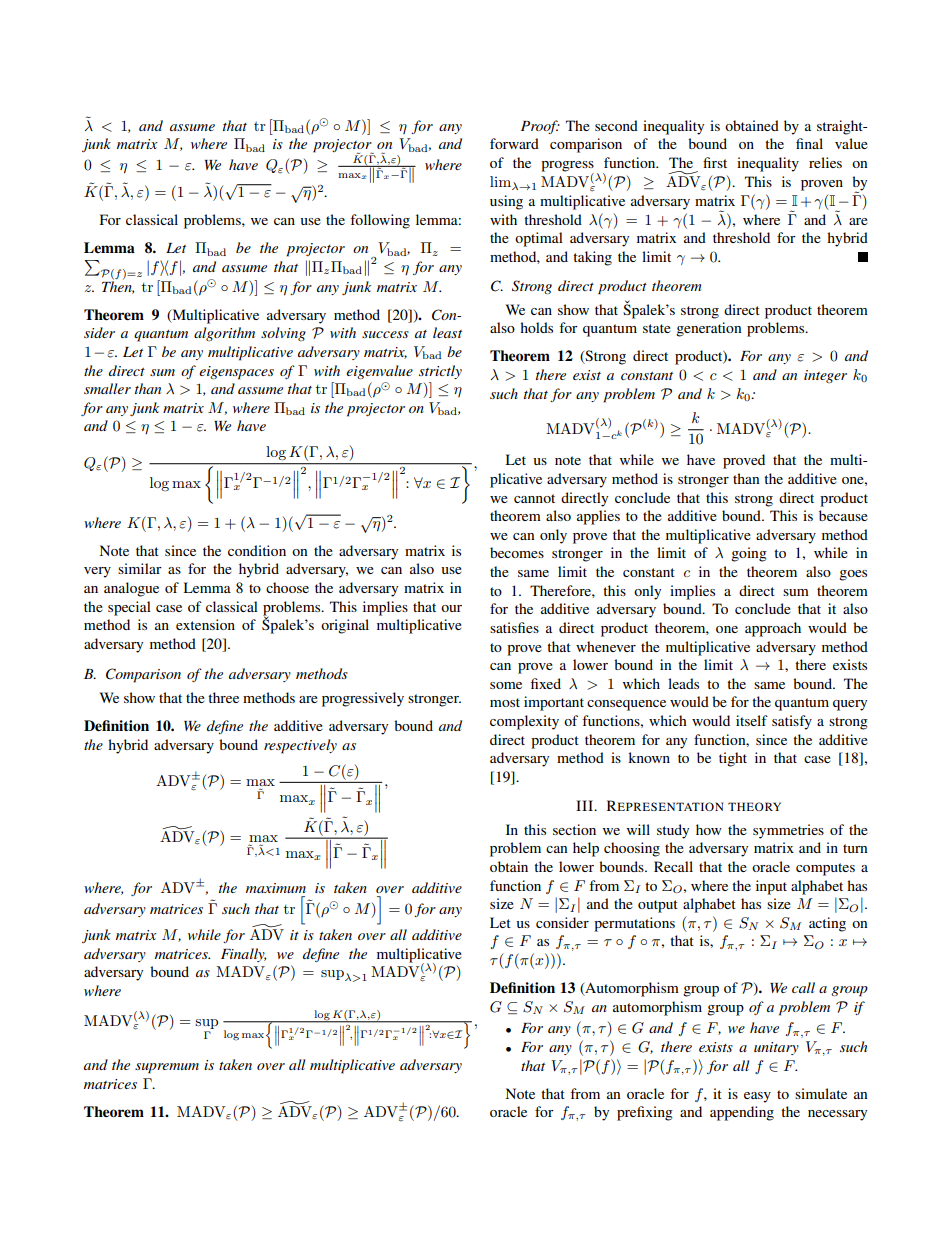  What do you see at coordinates (574, 829) in the screenshot?
I see `section` at bounding box center [574, 829].
